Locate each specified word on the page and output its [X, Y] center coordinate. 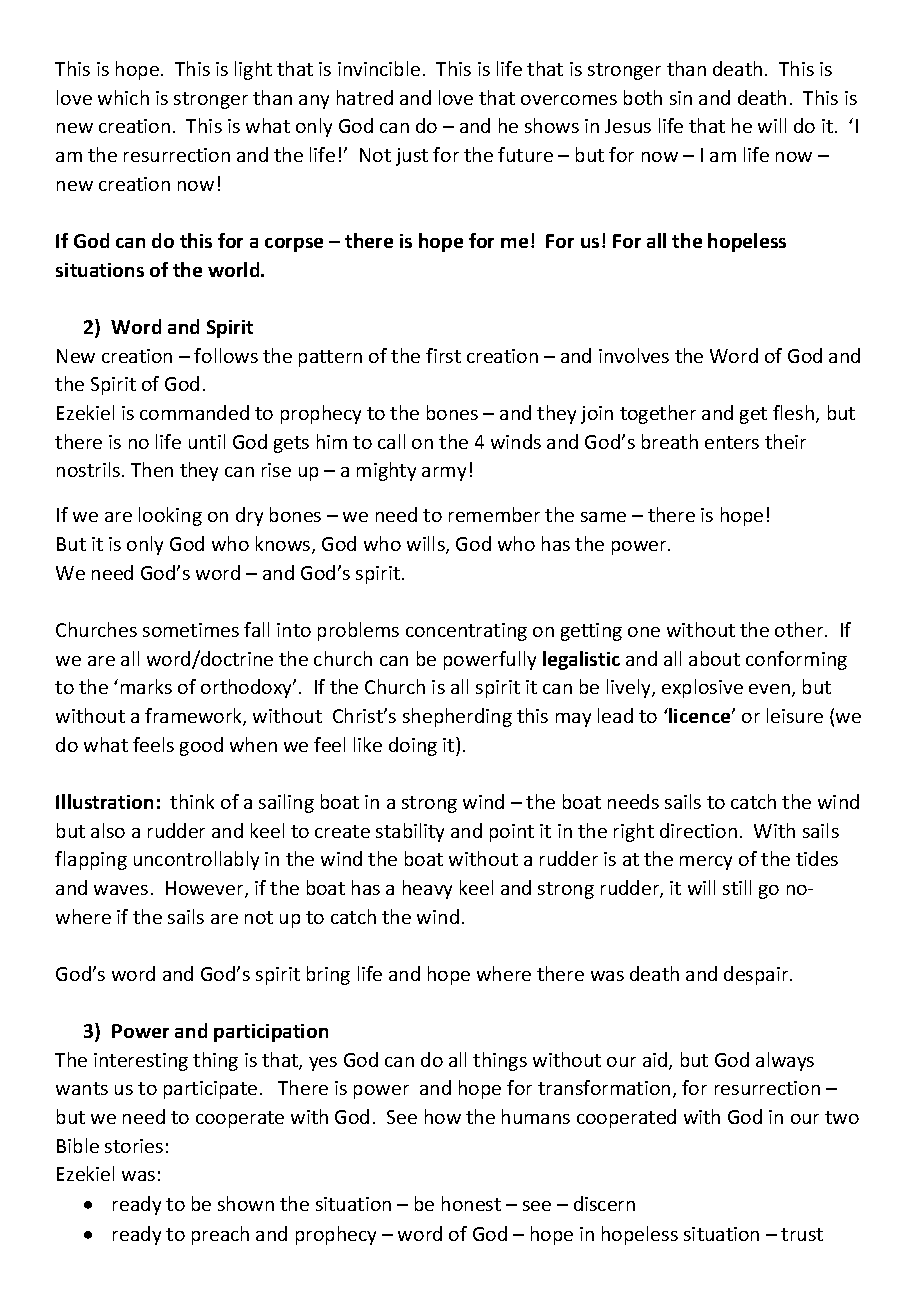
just [412, 157]
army [444, 474]
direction [698, 830]
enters [732, 442]
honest [471, 1203]
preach [220, 1235]
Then [152, 469]
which [123, 97]
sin [681, 98]
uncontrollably [196, 860]
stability [410, 832]
